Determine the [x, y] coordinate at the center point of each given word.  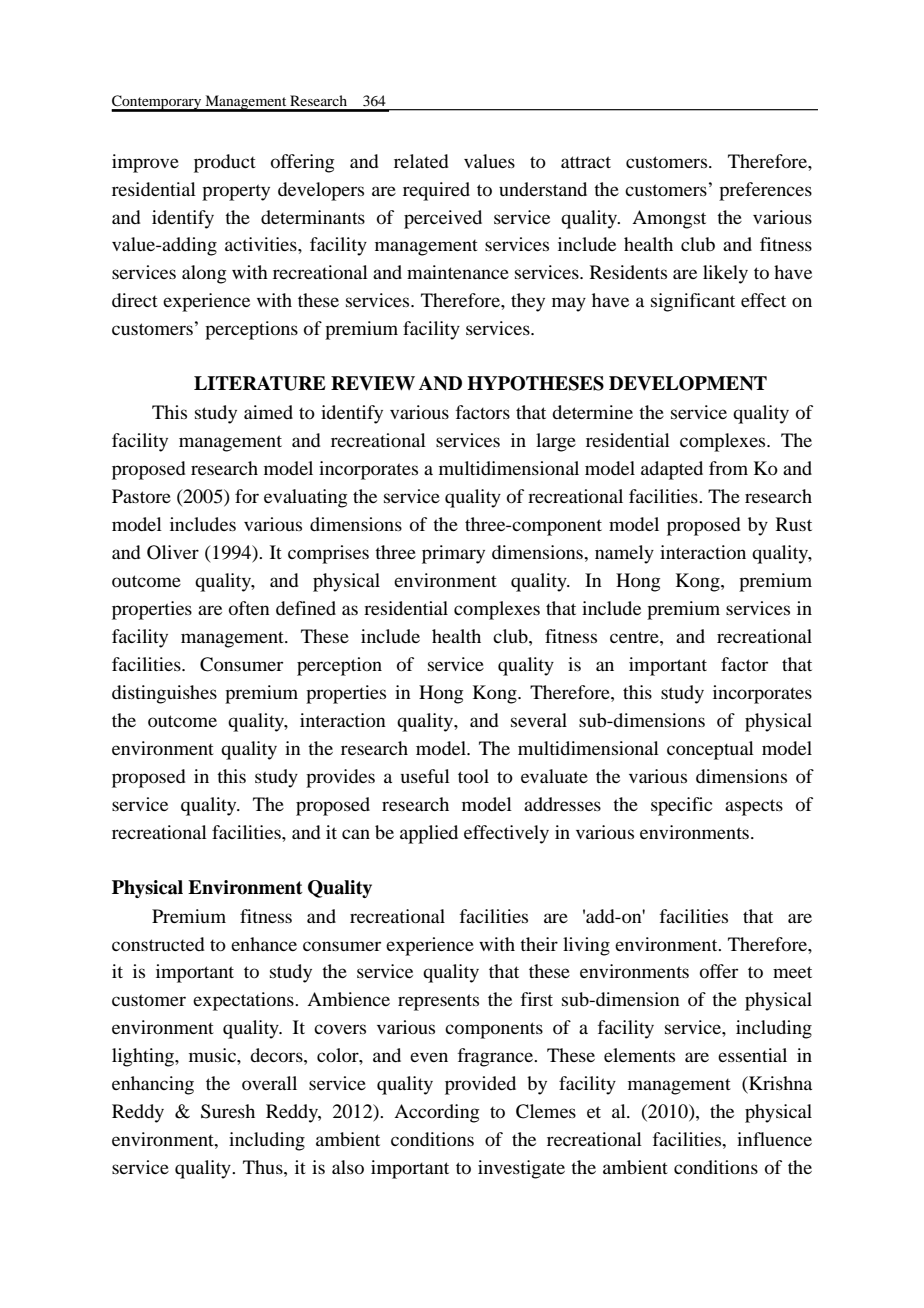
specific [681, 806]
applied [429, 834]
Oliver [173, 552]
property [236, 192]
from [728, 468]
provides [340, 778]
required [436, 191]
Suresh [228, 1111]
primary [453, 554]
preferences [765, 191]
